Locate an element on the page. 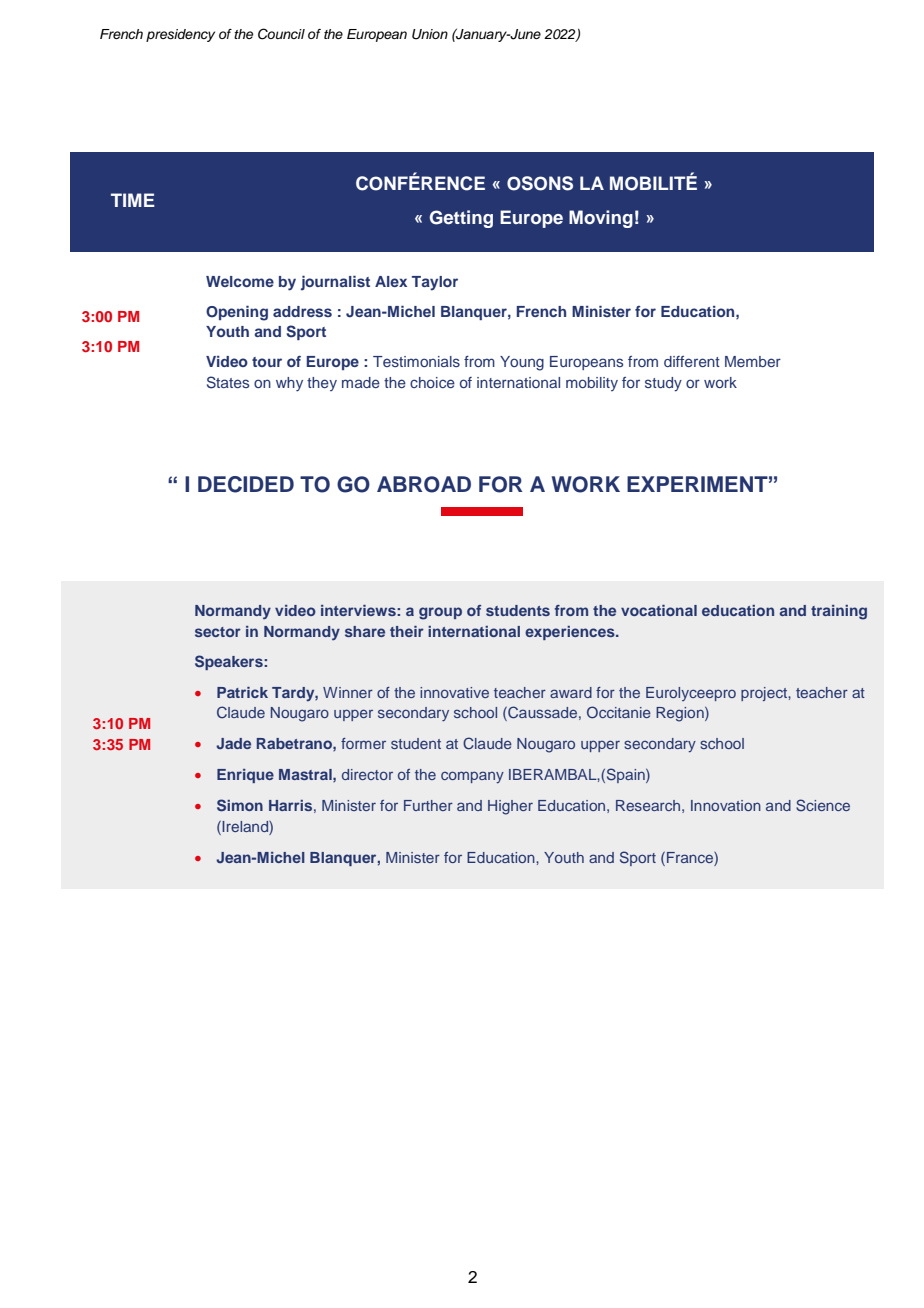  training is located at coordinates (839, 612).
